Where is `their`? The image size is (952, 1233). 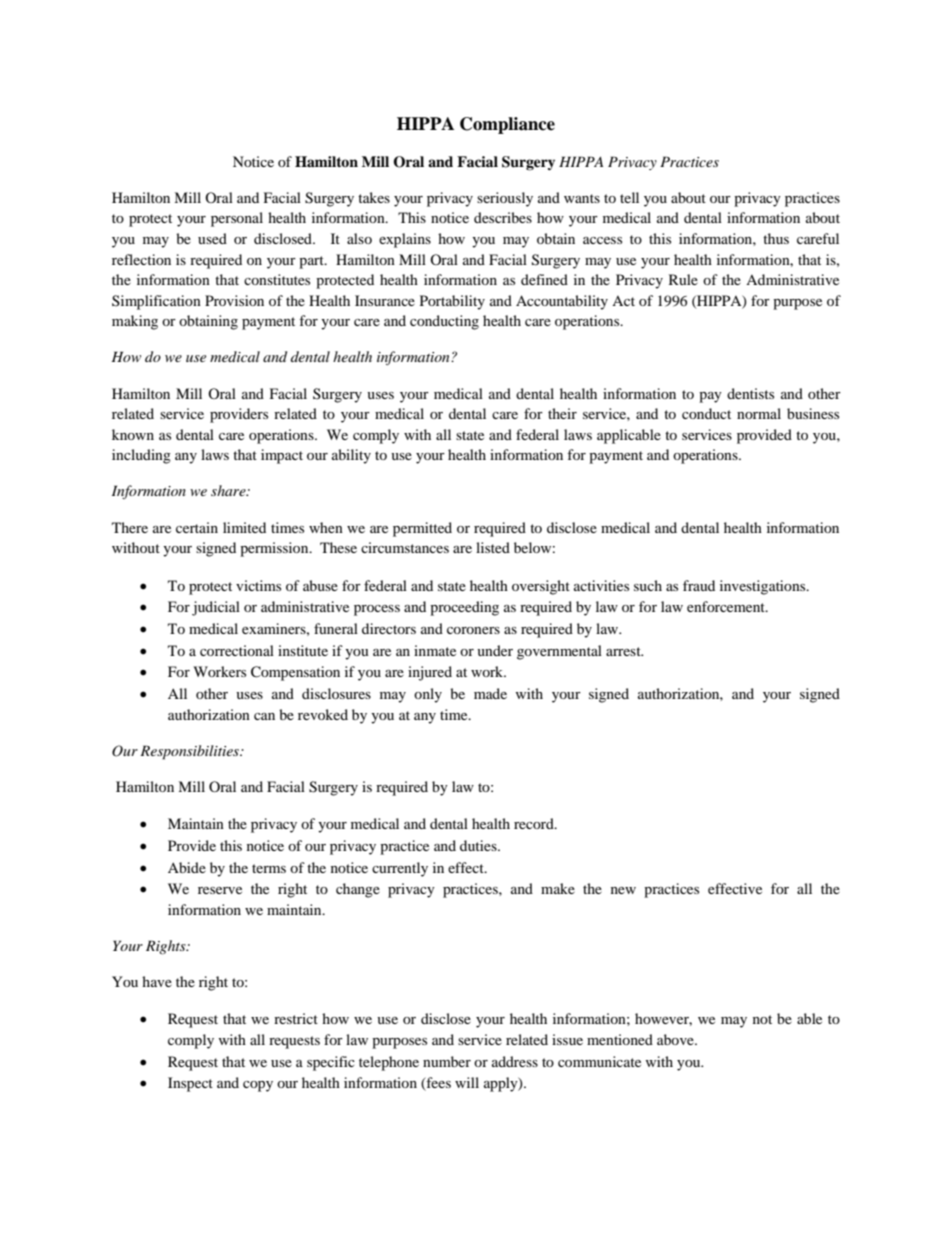
their is located at coordinates (562, 413).
